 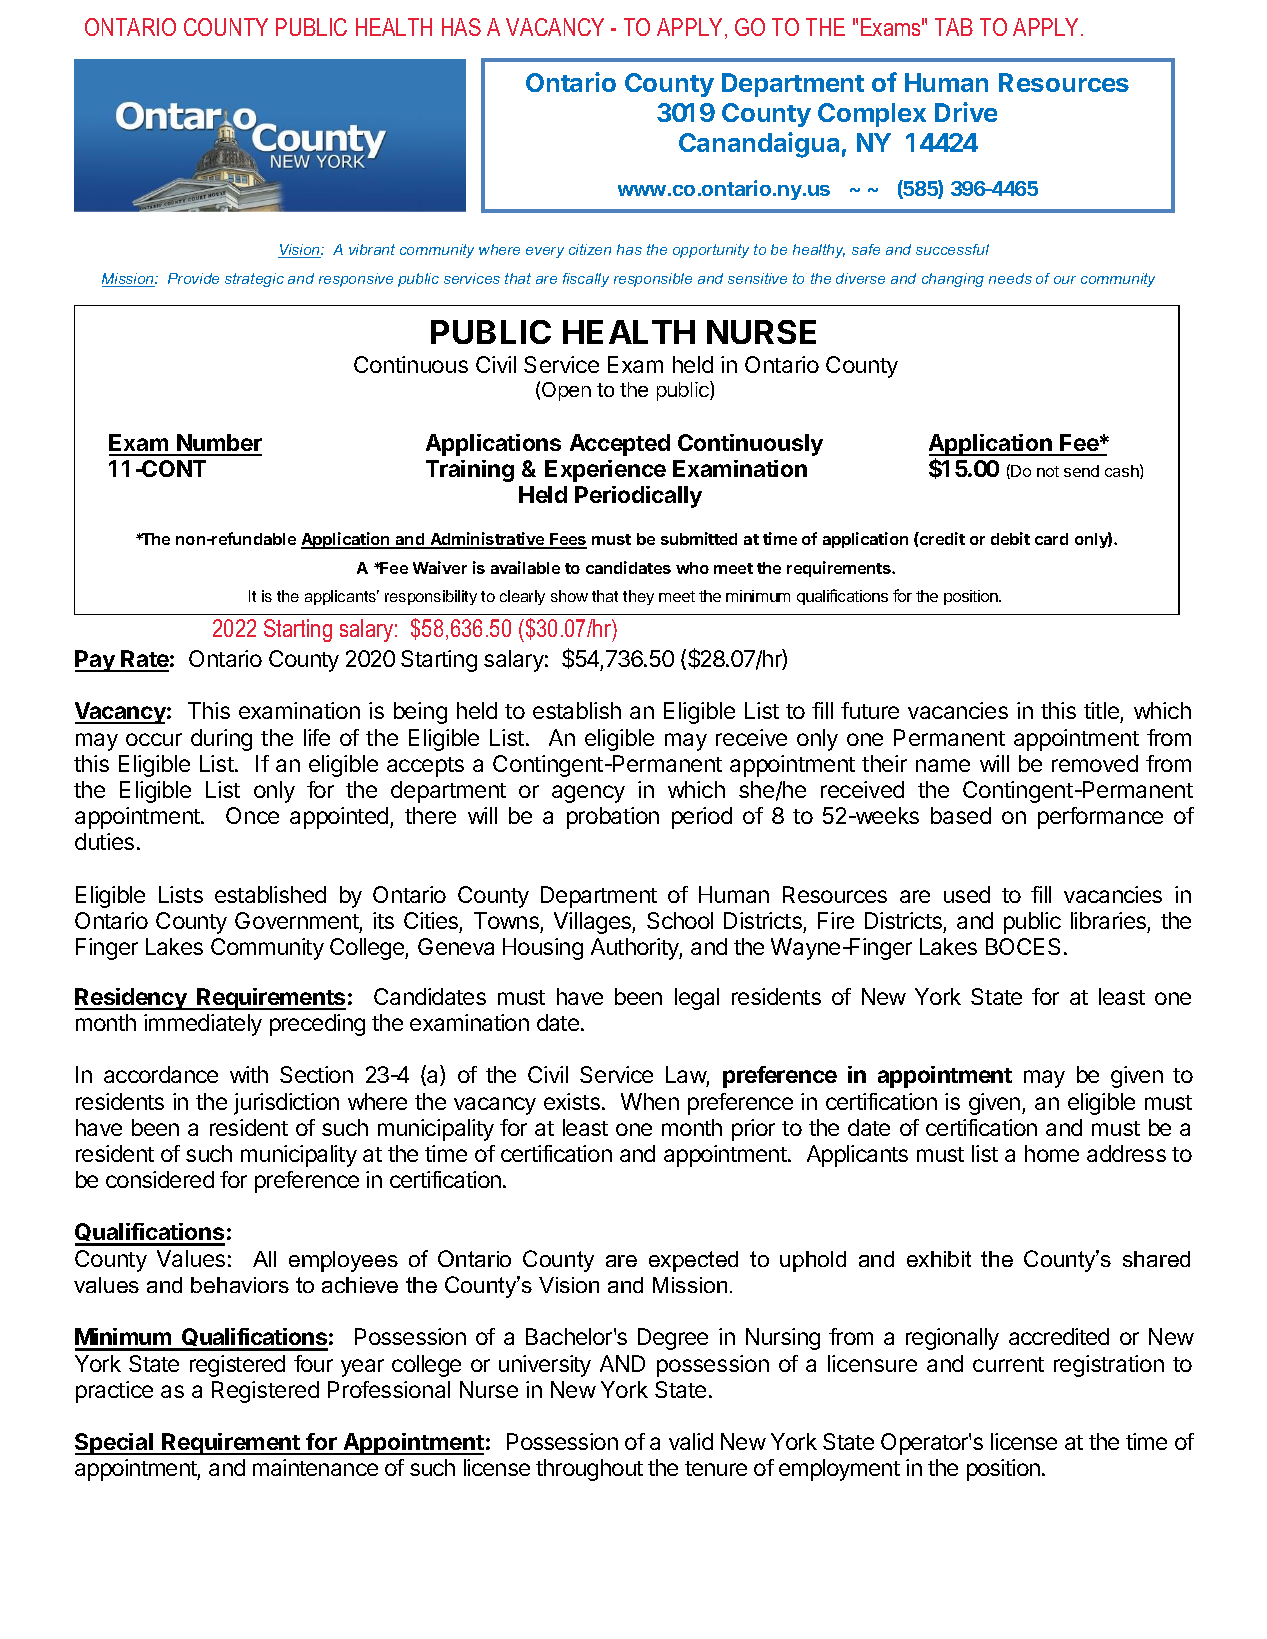 I want to click on Drive, so click(x=966, y=112).
